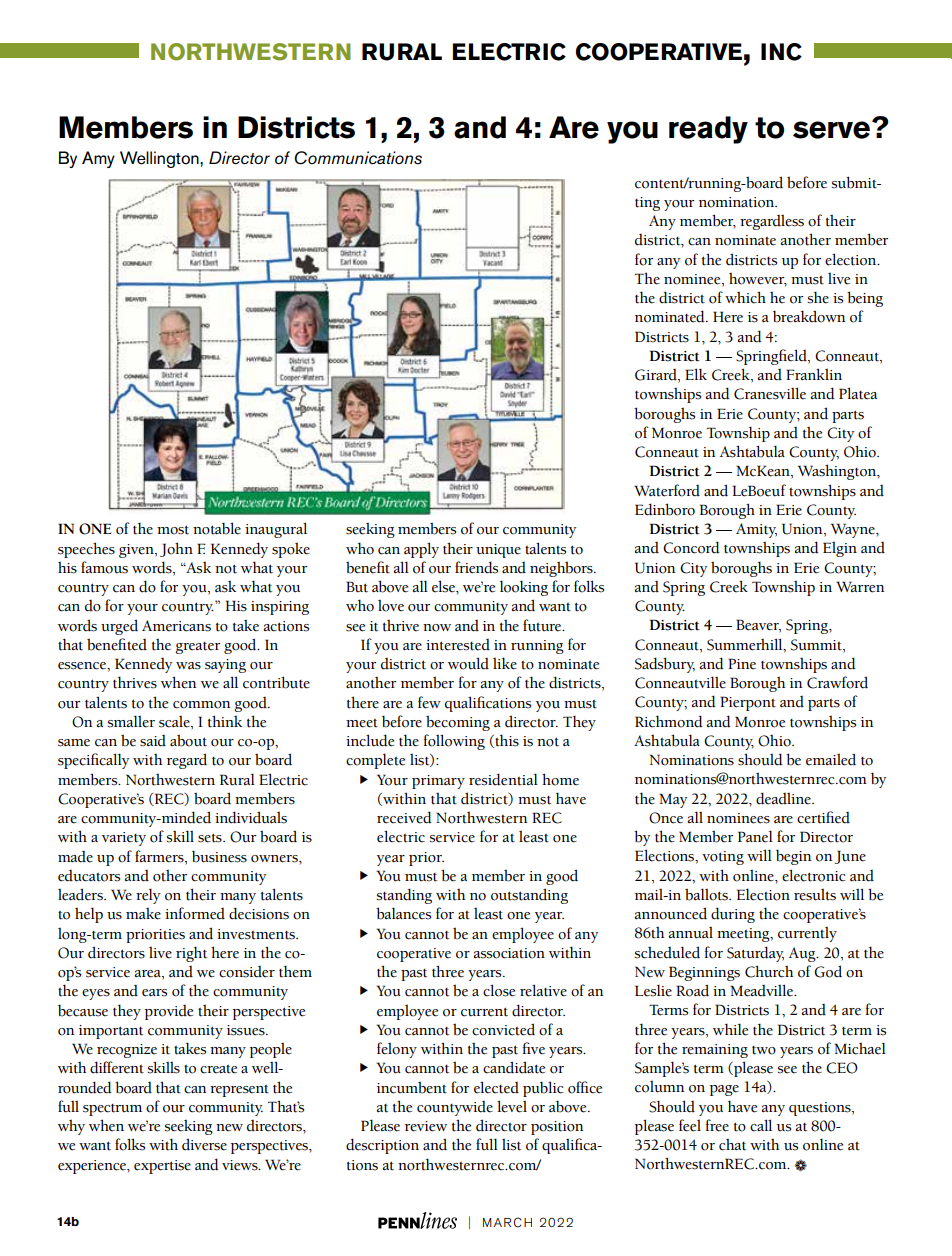 The width and height of the screenshot is (952, 1256). What do you see at coordinates (831, 130) in the screenshot?
I see `serve` at bounding box center [831, 130].
